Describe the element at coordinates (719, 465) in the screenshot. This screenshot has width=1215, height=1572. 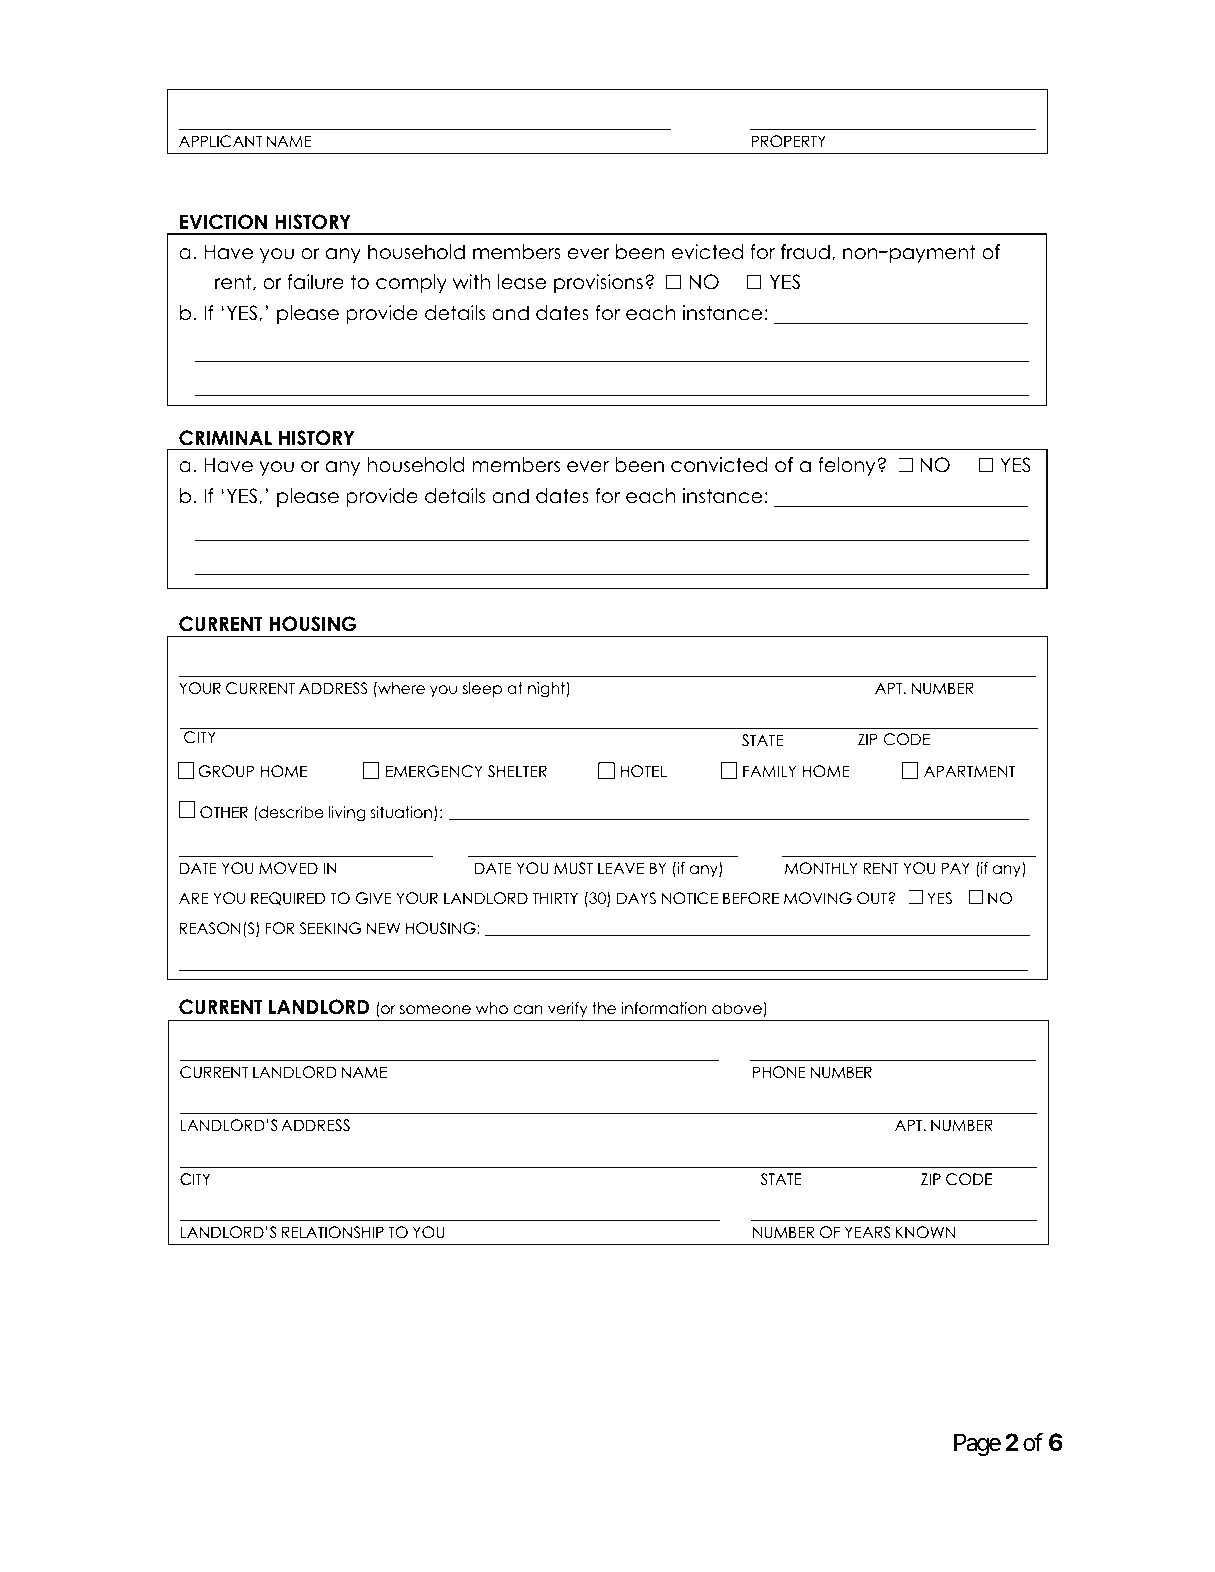
I see `convicted` at that location.
